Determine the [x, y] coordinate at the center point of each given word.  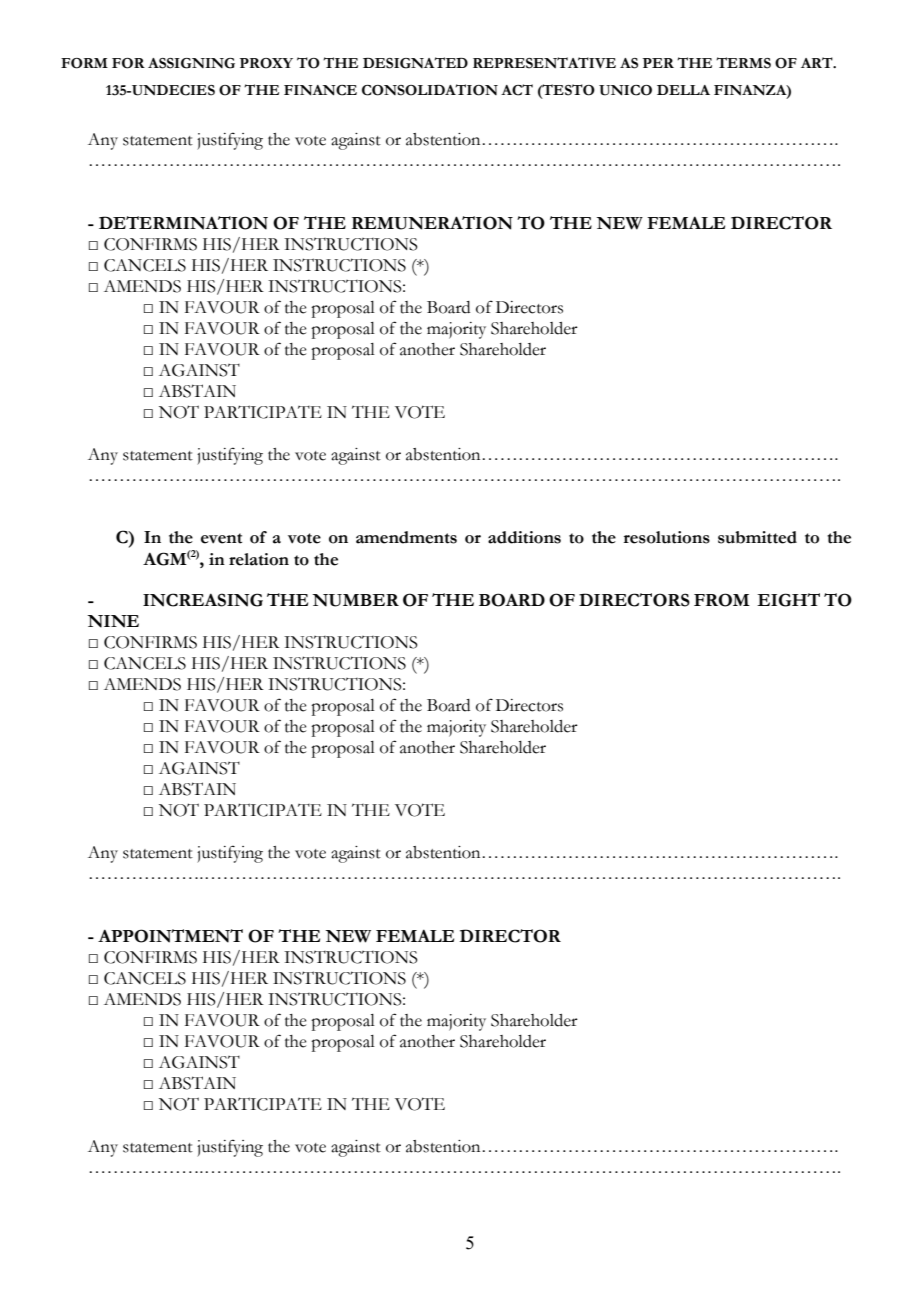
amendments [406, 537]
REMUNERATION [432, 223]
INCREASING [203, 600]
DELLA [683, 90]
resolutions [667, 537]
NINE [113, 621]
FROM [722, 600]
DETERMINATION [183, 223]
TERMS [743, 63]
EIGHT [788, 600]
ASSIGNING [191, 63]
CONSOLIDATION [430, 90]
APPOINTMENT [170, 936]
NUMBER [355, 600]
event [221, 538]
